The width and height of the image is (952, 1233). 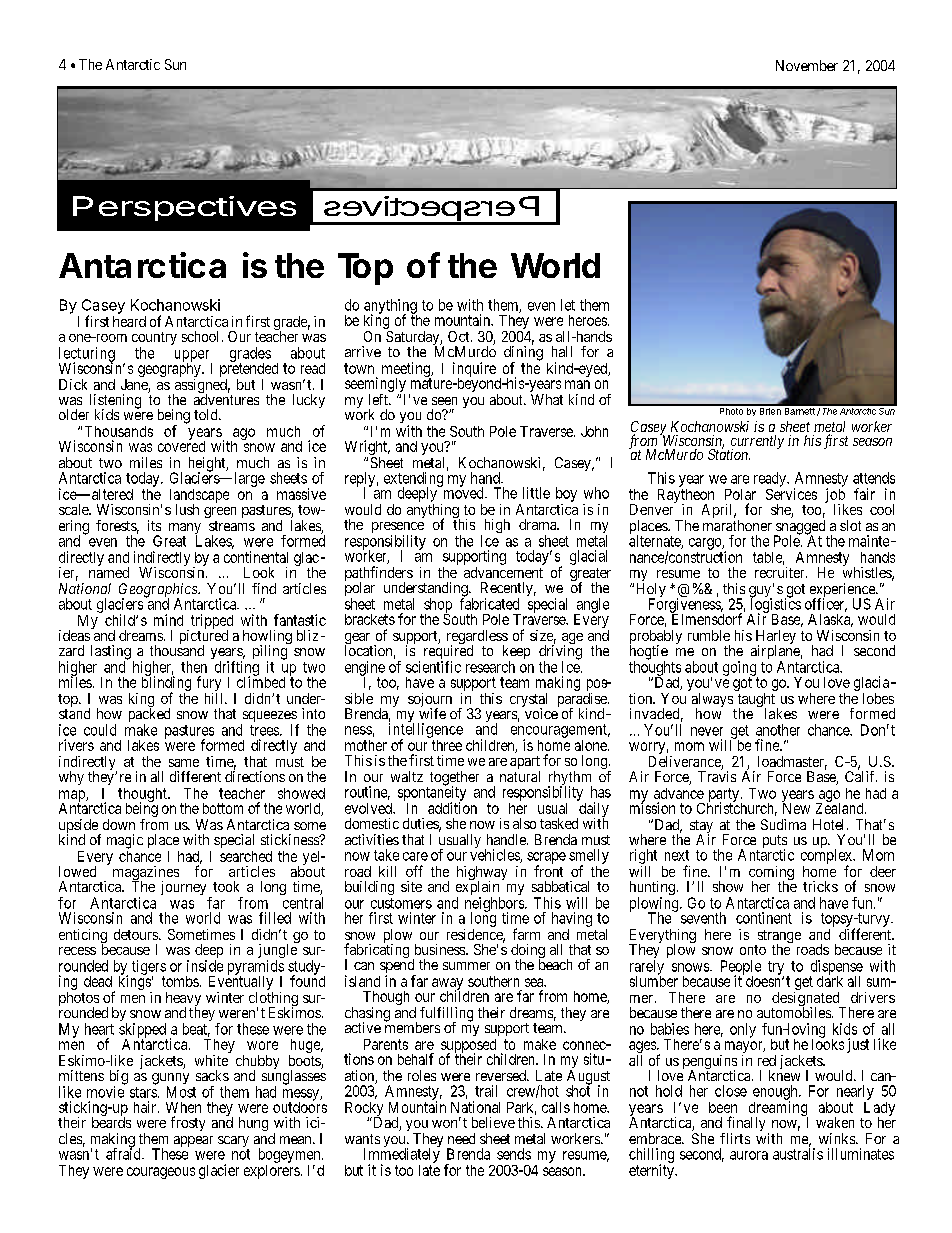 I want to click on November, so click(x=807, y=65).
